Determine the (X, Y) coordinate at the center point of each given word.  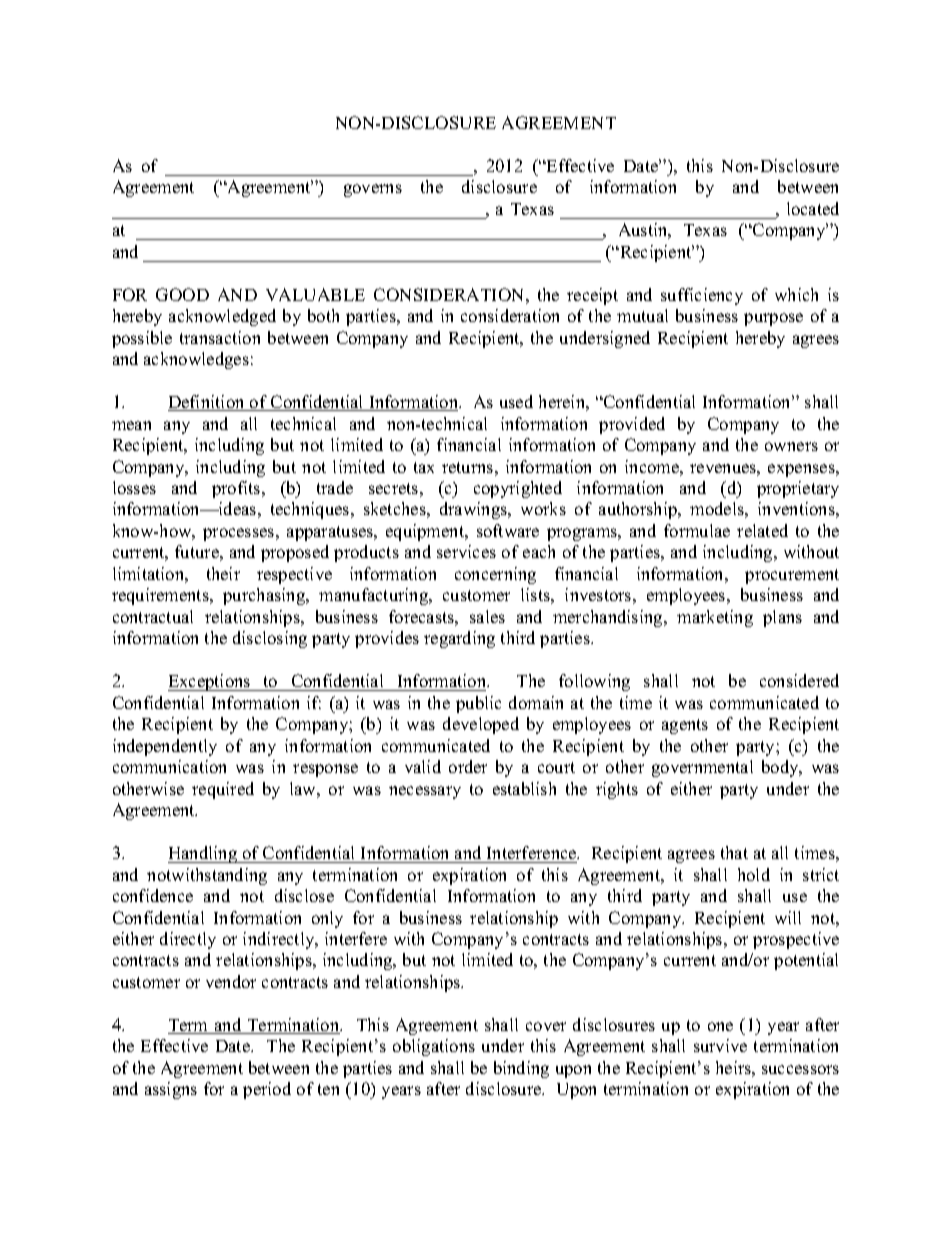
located (813, 208)
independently (165, 747)
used (516, 401)
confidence (153, 895)
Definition (207, 403)
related (762, 530)
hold (754, 874)
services (466, 551)
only (327, 919)
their (223, 573)
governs (373, 190)
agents (685, 726)
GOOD (182, 294)
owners (791, 446)
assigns (171, 1090)
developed (481, 725)
